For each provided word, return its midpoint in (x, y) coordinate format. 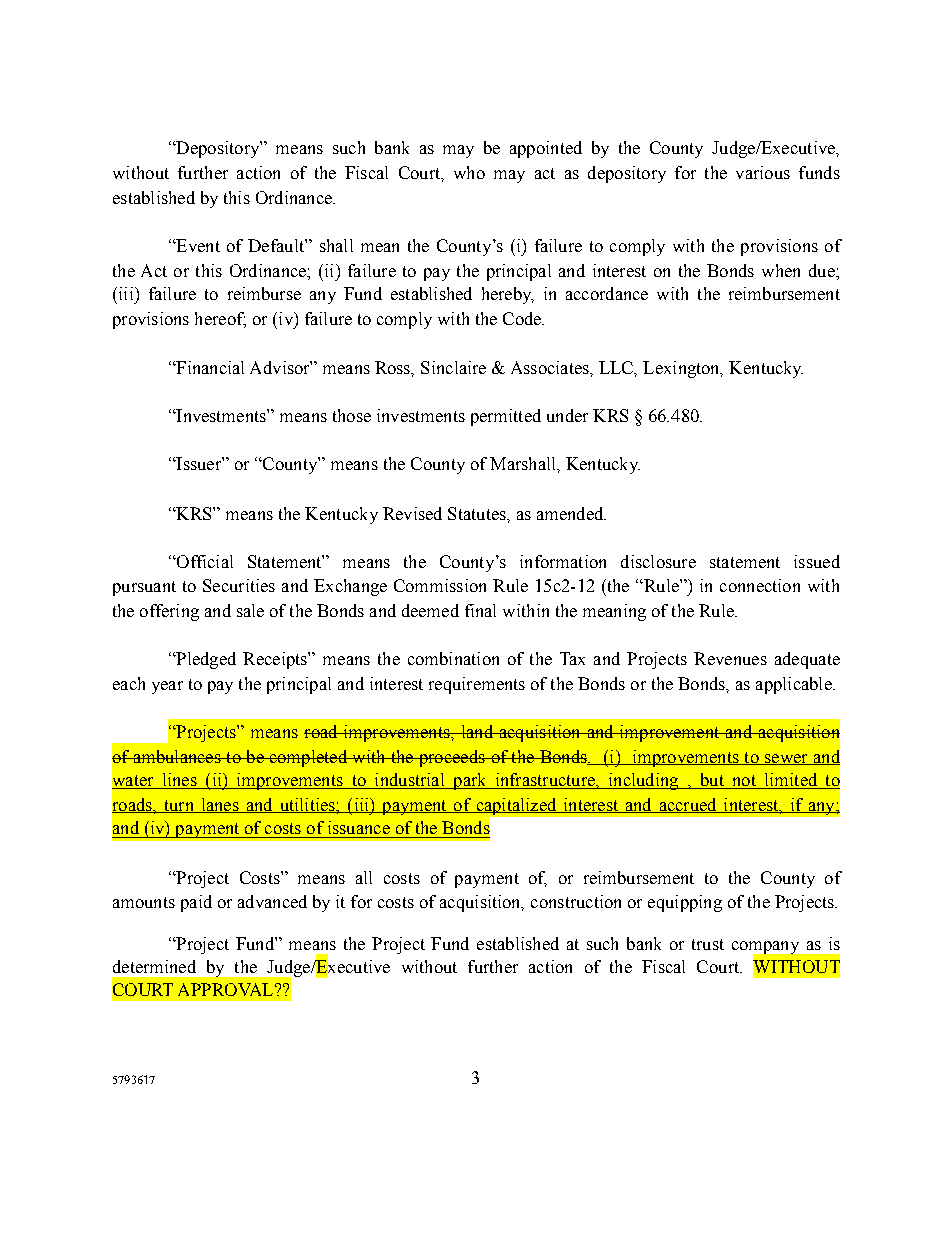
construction (576, 901)
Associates (551, 367)
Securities (239, 585)
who (469, 172)
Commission (440, 585)
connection (760, 585)
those (352, 415)
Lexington (683, 369)
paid (196, 903)
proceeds (451, 758)
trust (708, 944)
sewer (786, 759)
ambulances (177, 756)
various (763, 172)
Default (277, 245)
